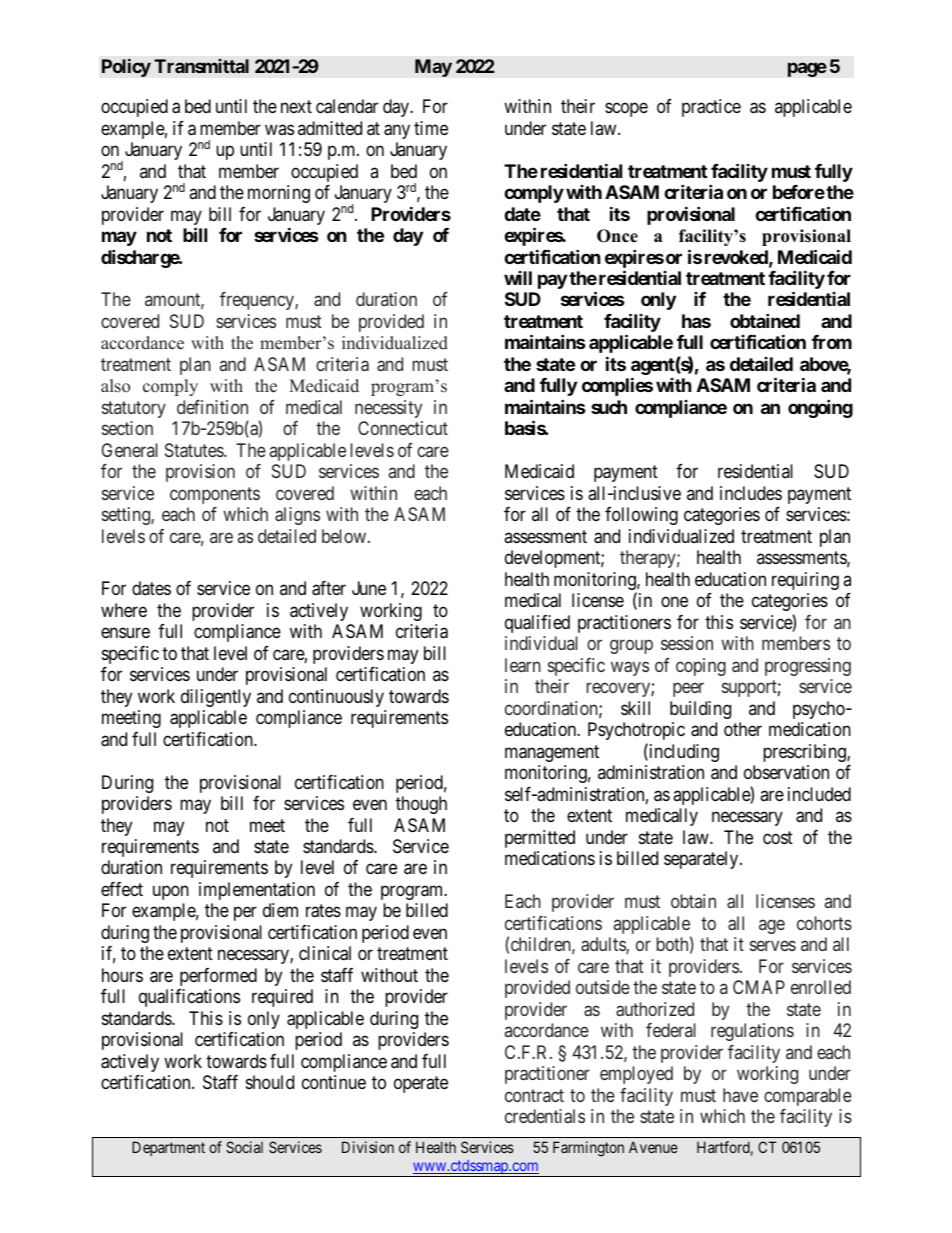 The height and width of the screenshot is (1233, 952). What do you see at coordinates (740, 1095) in the screenshot?
I see `have` at bounding box center [740, 1095].
